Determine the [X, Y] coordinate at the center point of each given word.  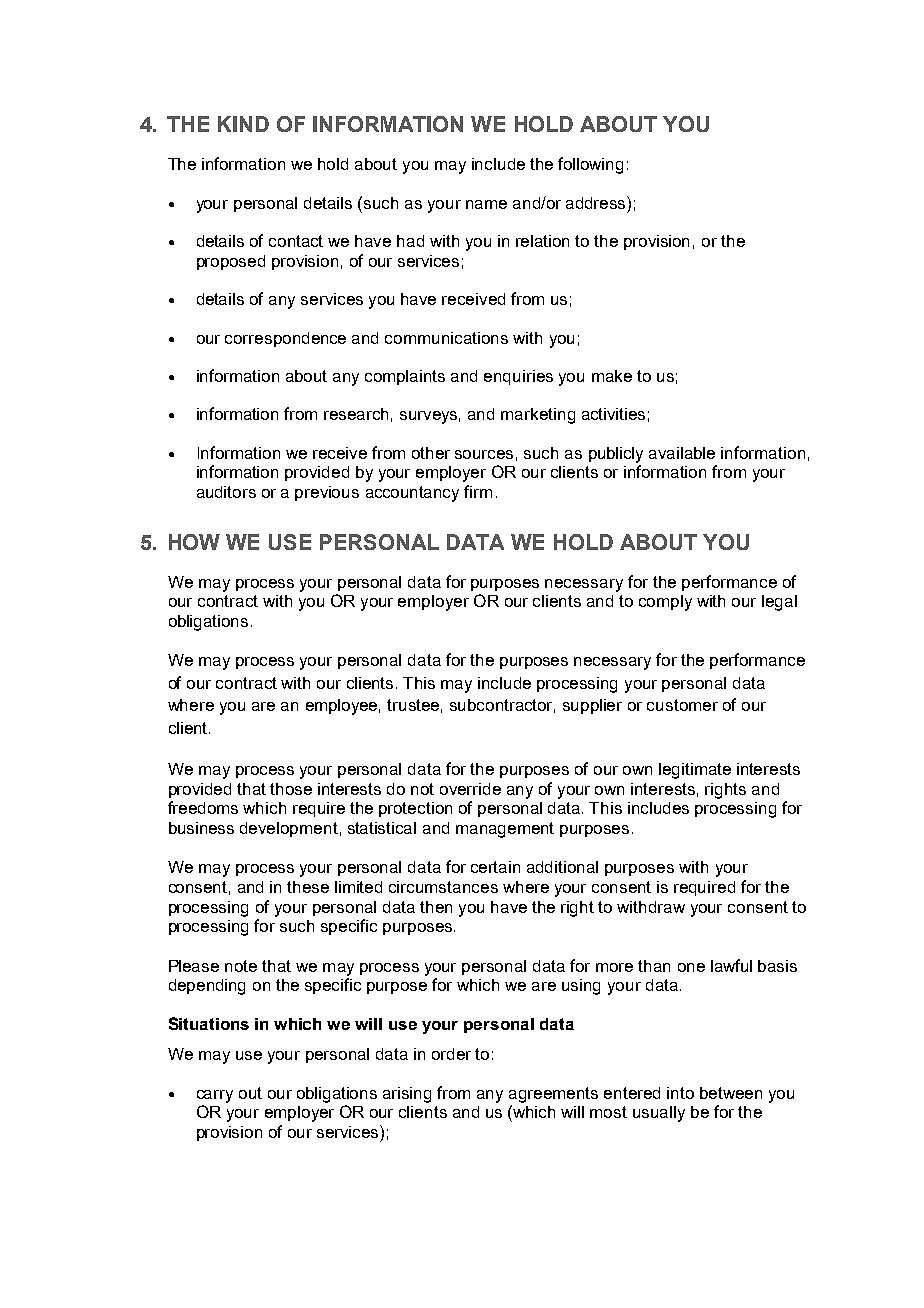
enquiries [518, 377]
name [486, 204]
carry [215, 1096]
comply [665, 603]
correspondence [285, 339]
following [590, 165]
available [682, 453]
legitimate [695, 771]
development [289, 829]
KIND [243, 124]
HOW [194, 542]
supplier [592, 706]
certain [495, 867]
